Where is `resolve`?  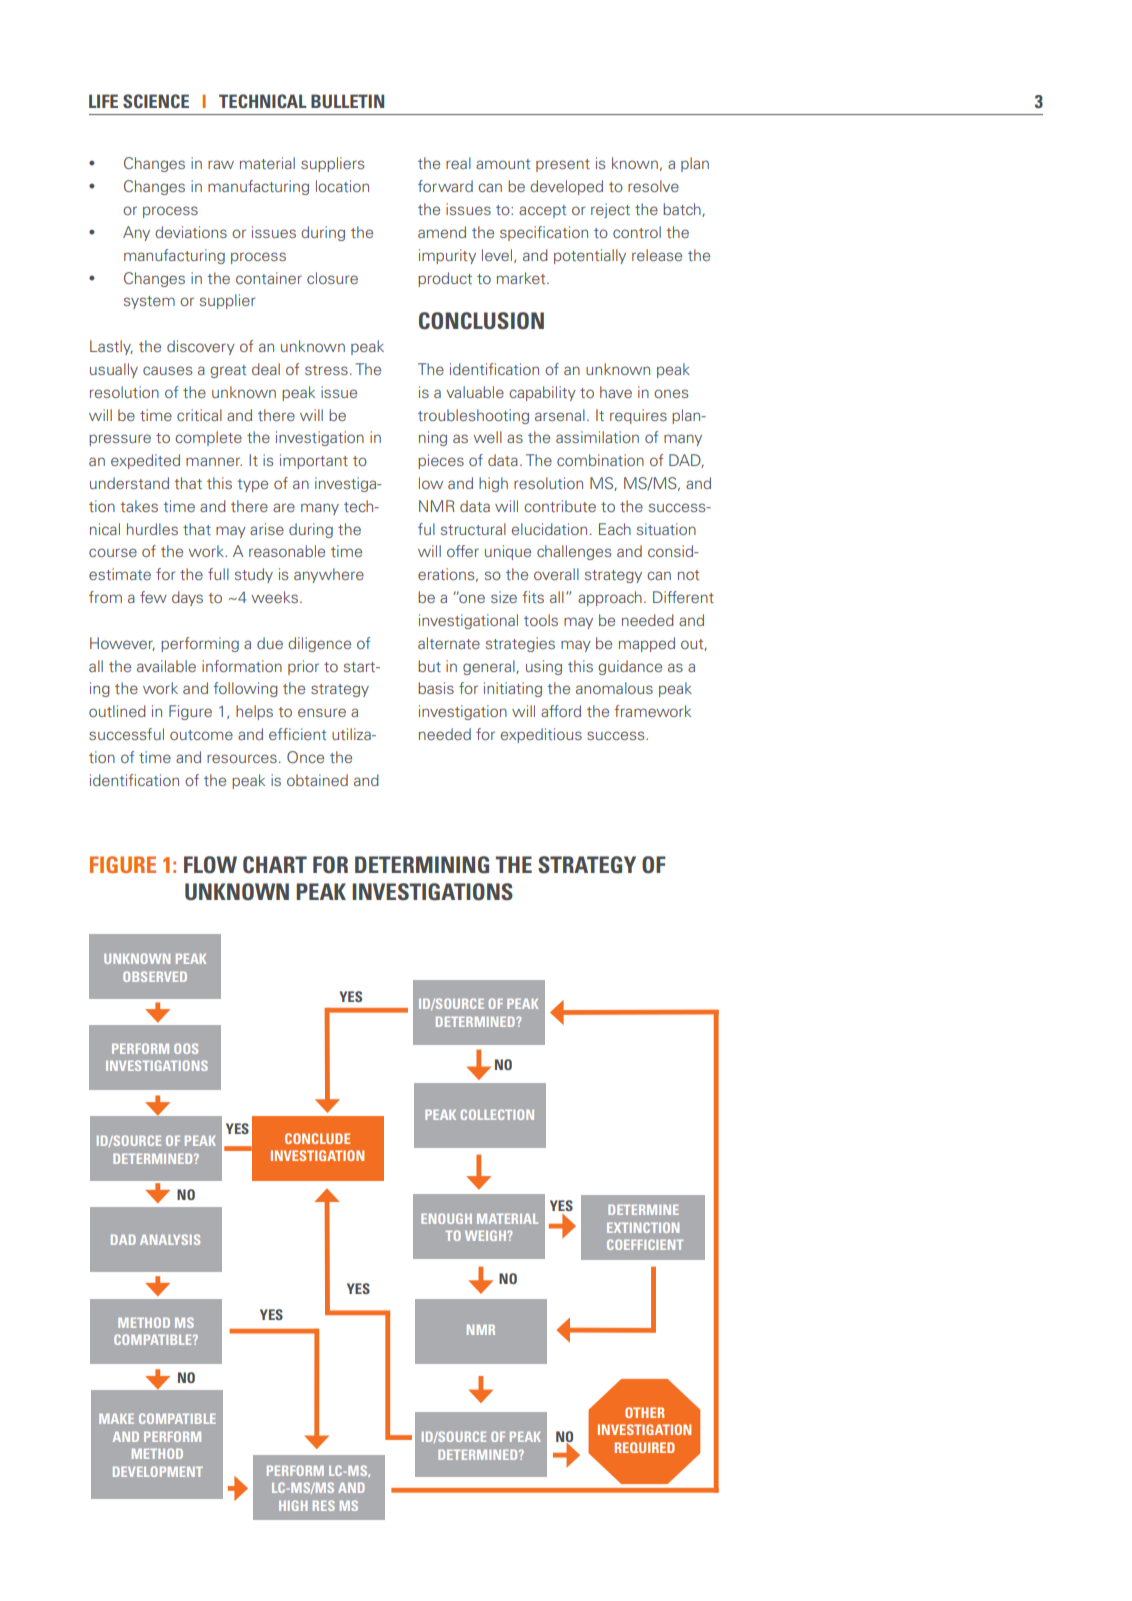 resolve is located at coordinates (653, 186).
